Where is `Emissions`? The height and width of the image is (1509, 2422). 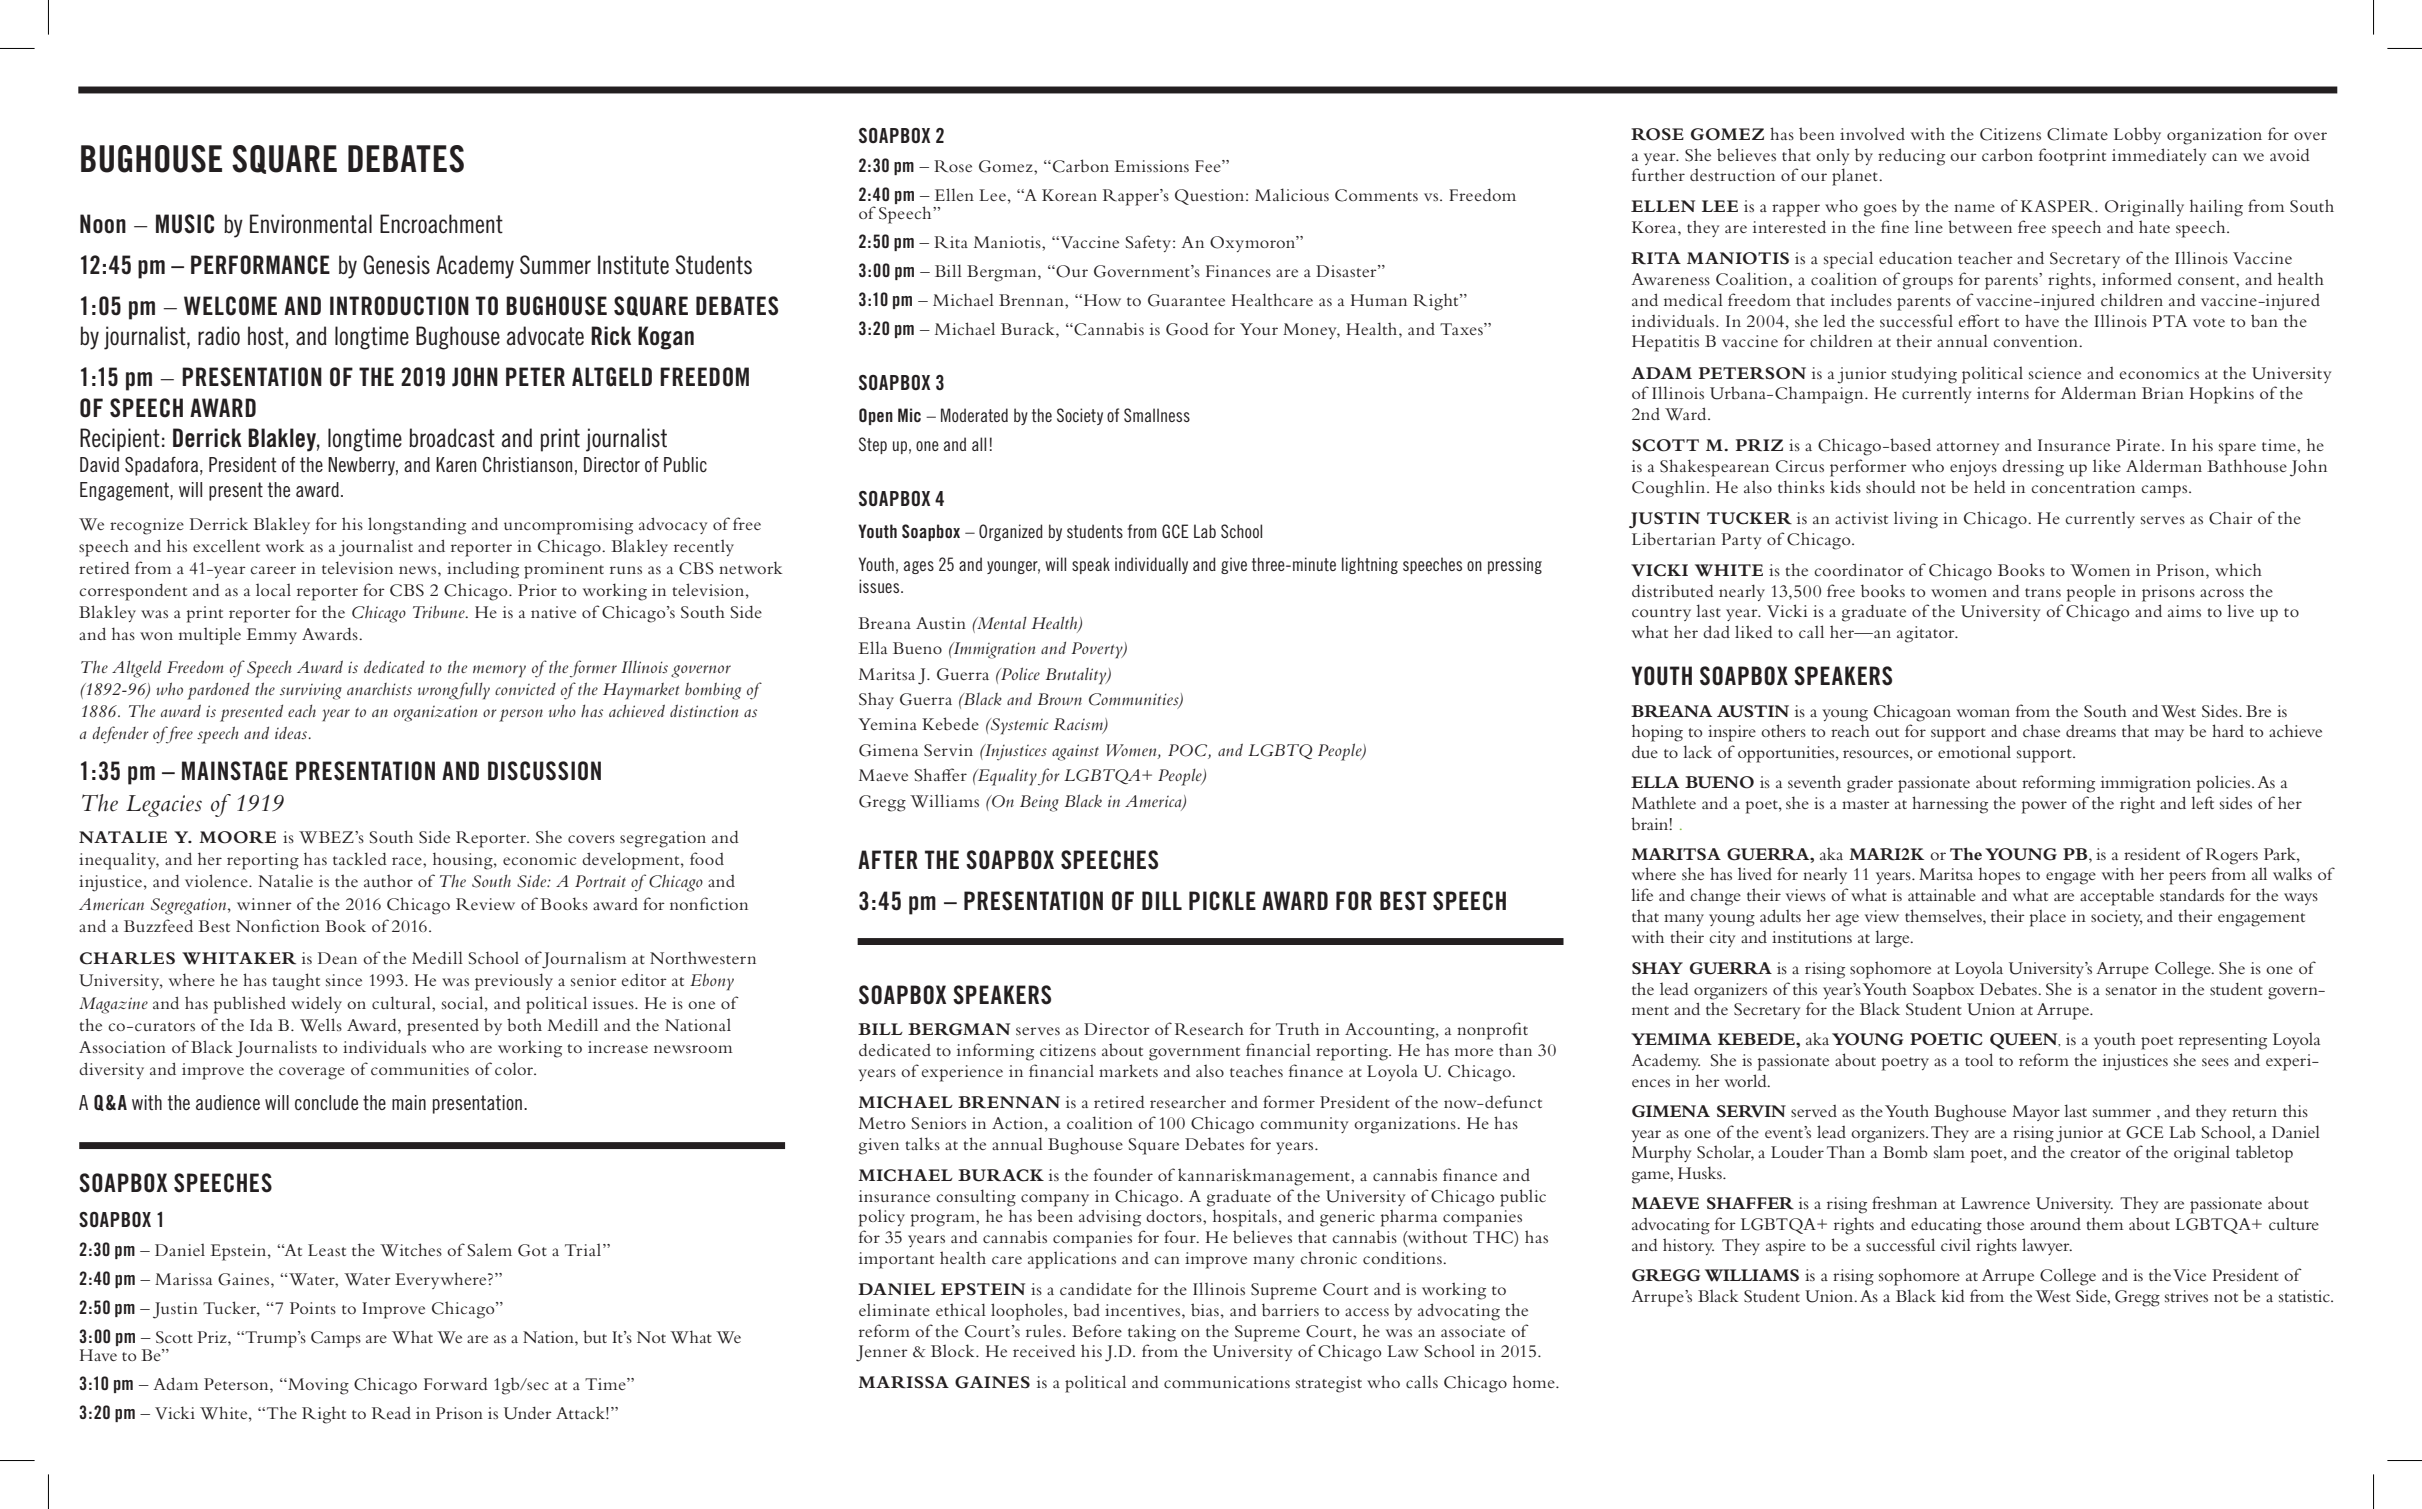
Emissions is located at coordinates (1151, 166).
